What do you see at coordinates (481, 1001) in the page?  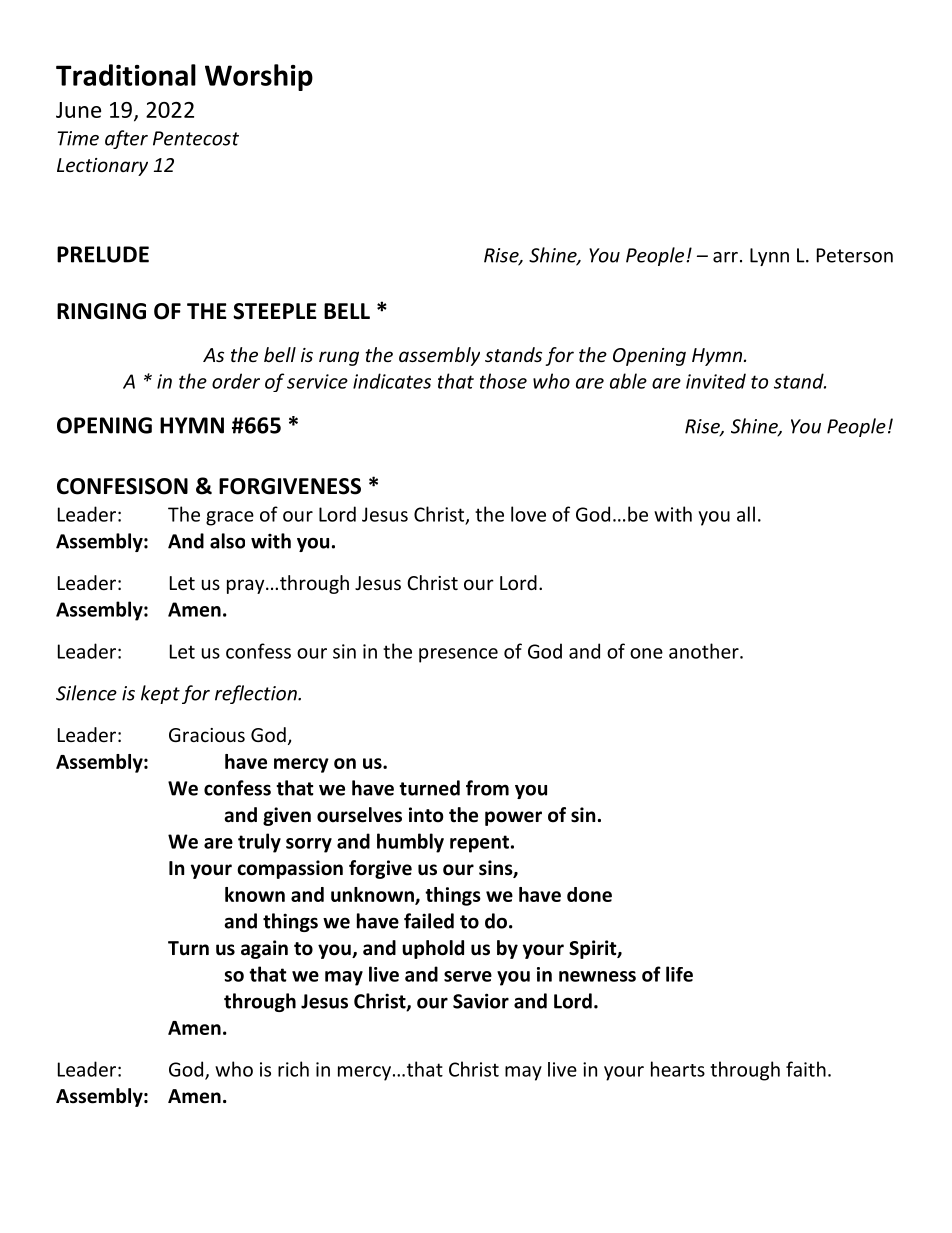 I see `Savior` at bounding box center [481, 1001].
